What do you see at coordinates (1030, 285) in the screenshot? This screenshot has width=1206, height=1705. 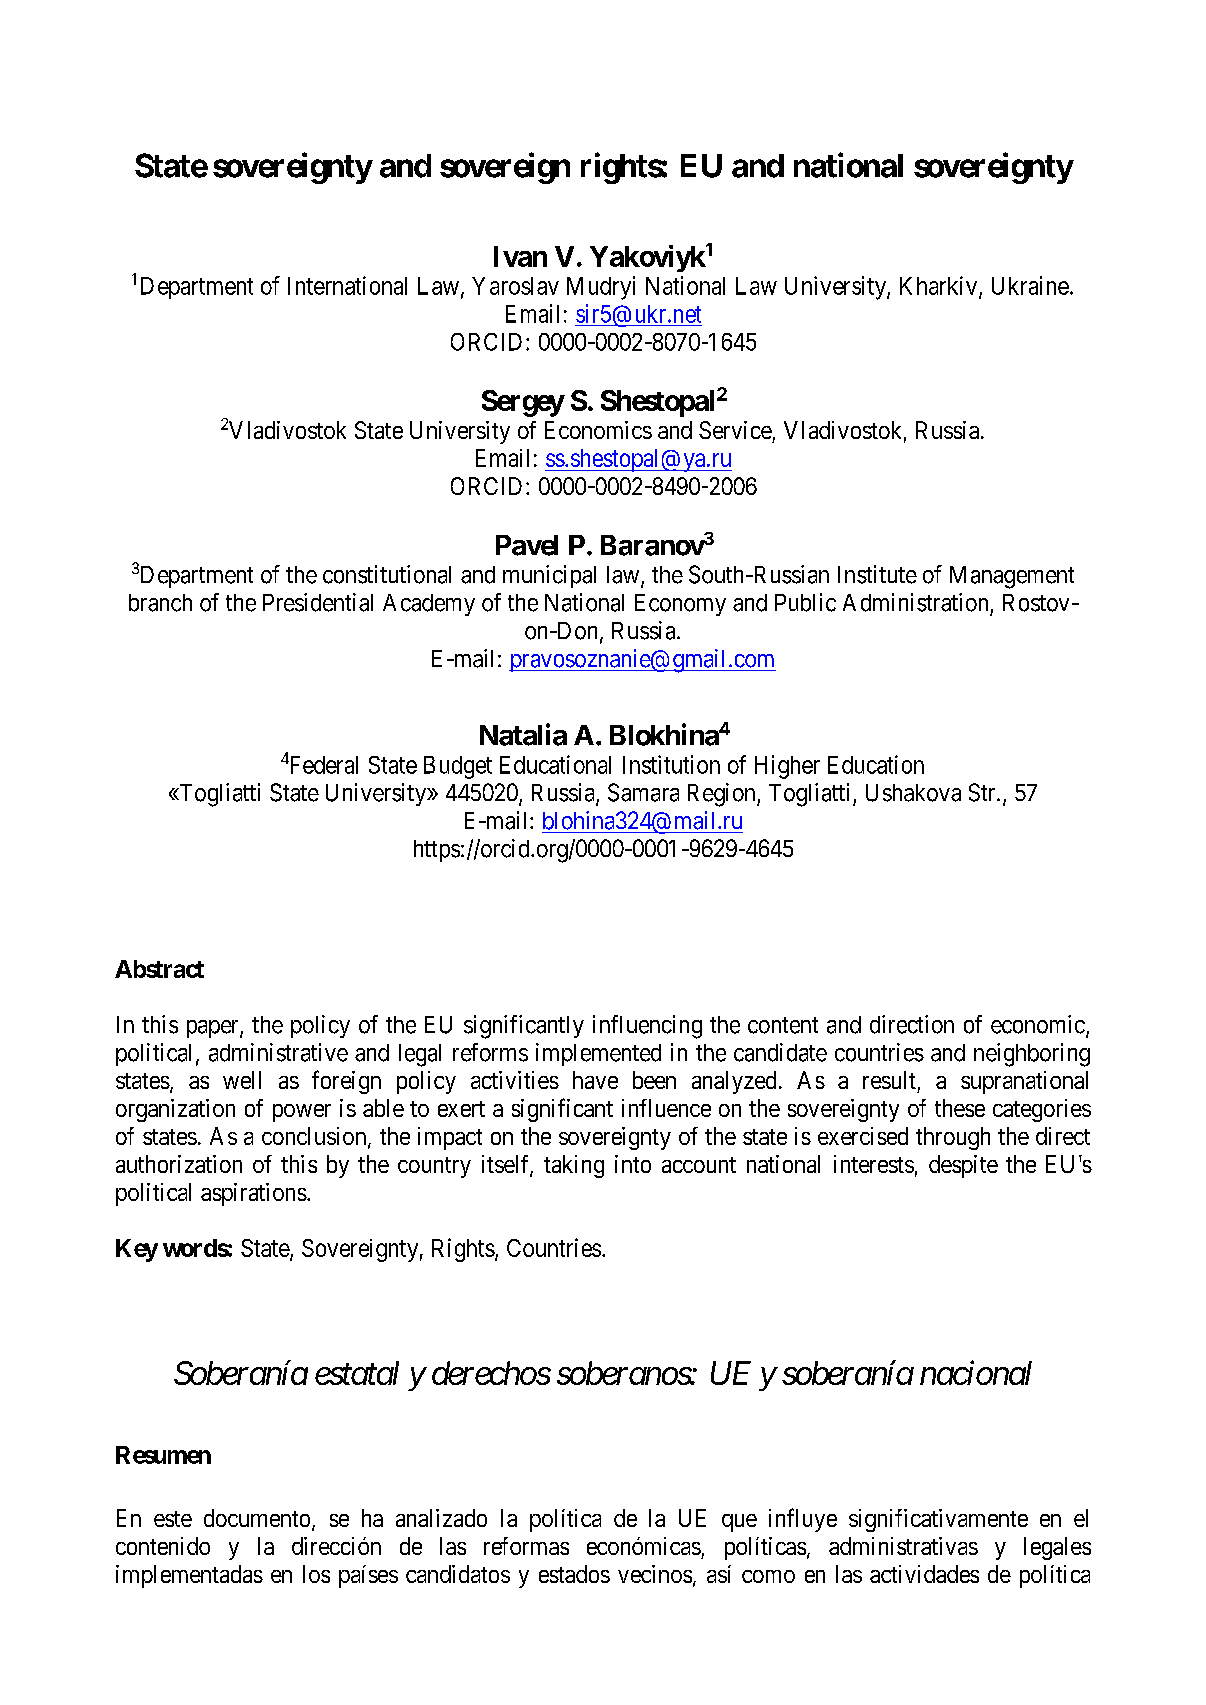 I see `Ukraine` at bounding box center [1030, 285].
